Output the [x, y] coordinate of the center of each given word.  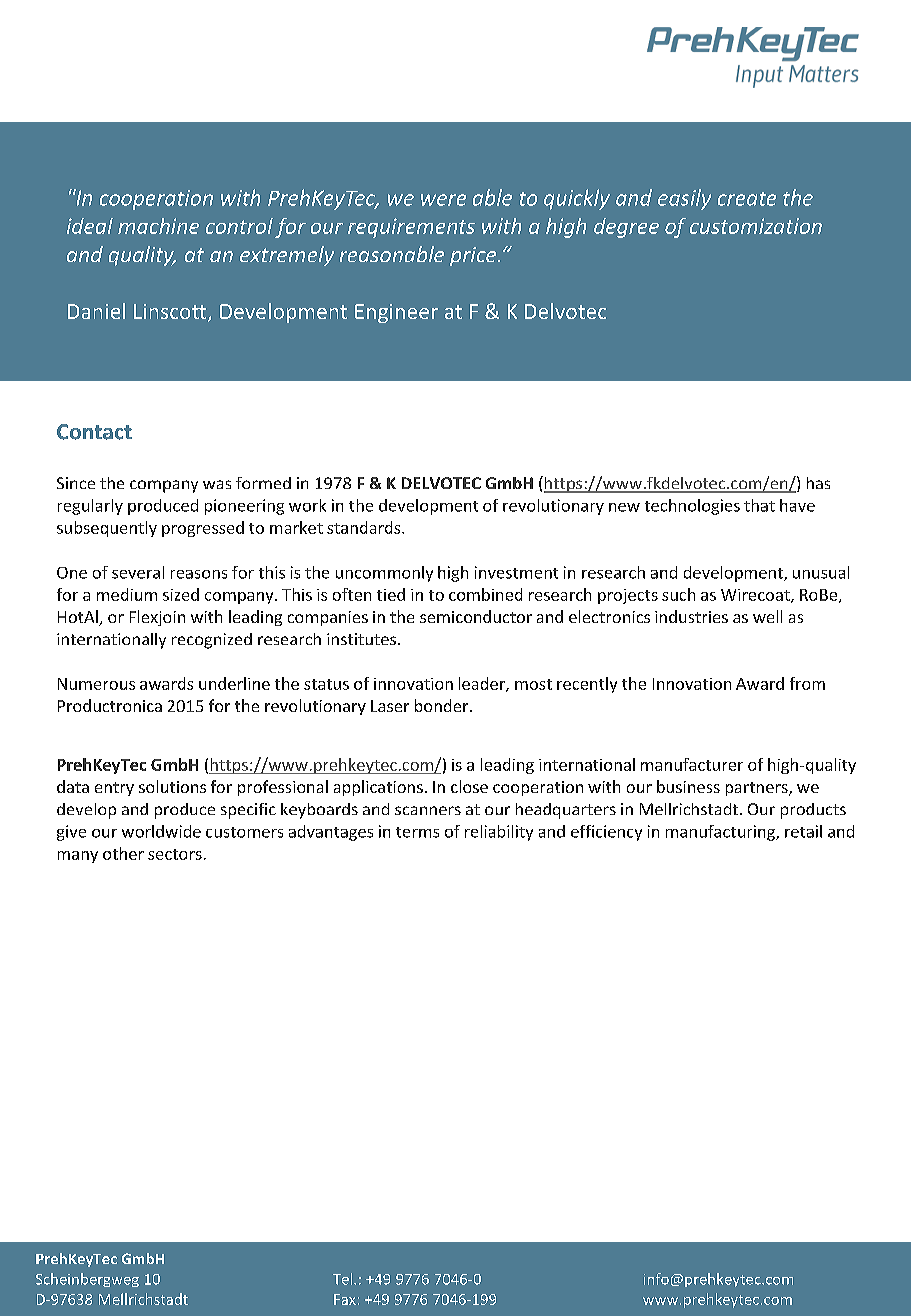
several [138, 572]
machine [158, 226]
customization [756, 226]
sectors [175, 854]
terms [417, 832]
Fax [345, 1299]
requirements [411, 228]
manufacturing [722, 833]
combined [485, 594]
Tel [344, 1279]
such [678, 594]
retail [803, 831]
